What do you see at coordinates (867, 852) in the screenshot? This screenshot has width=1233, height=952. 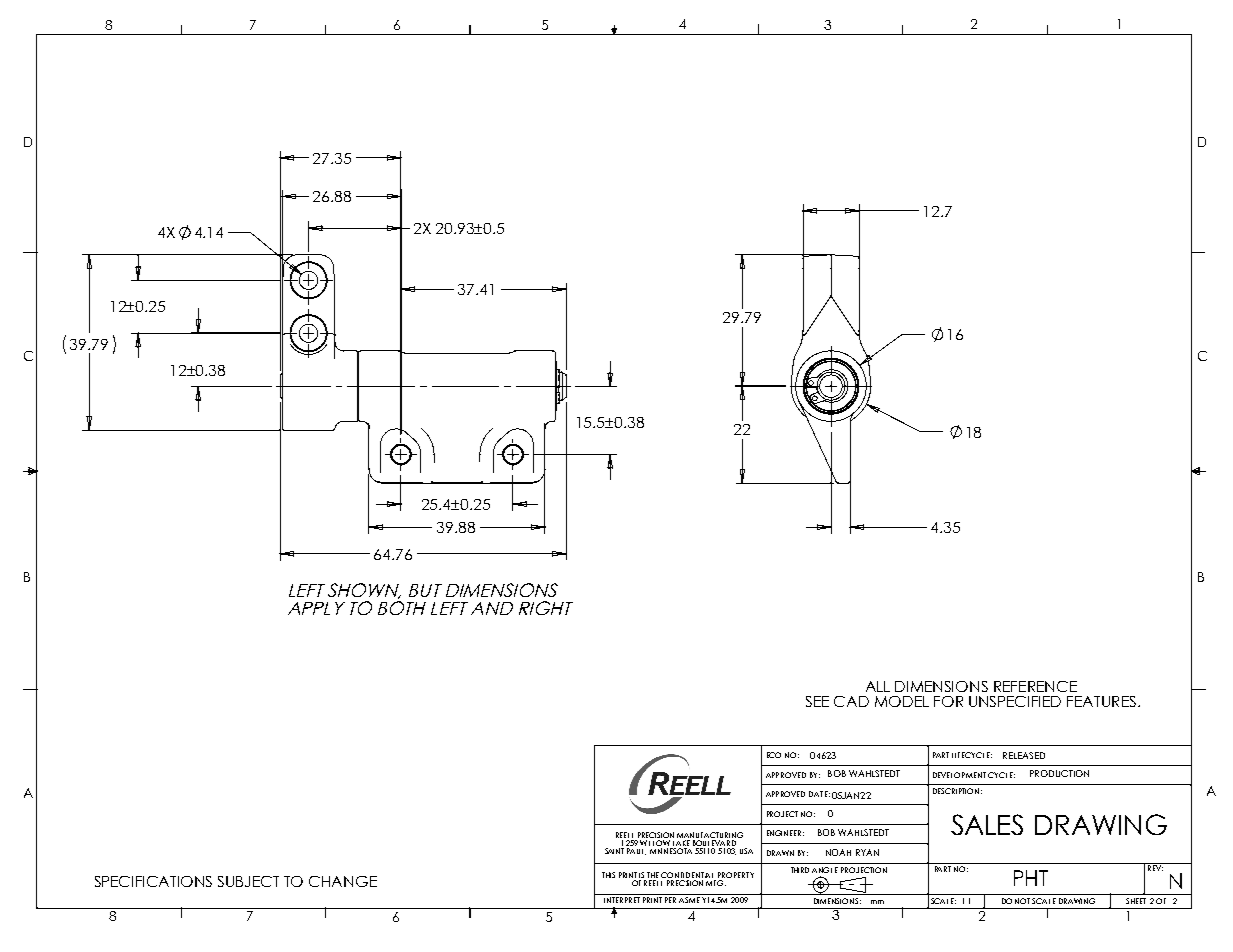 I see `RYAN` at bounding box center [867, 852].
